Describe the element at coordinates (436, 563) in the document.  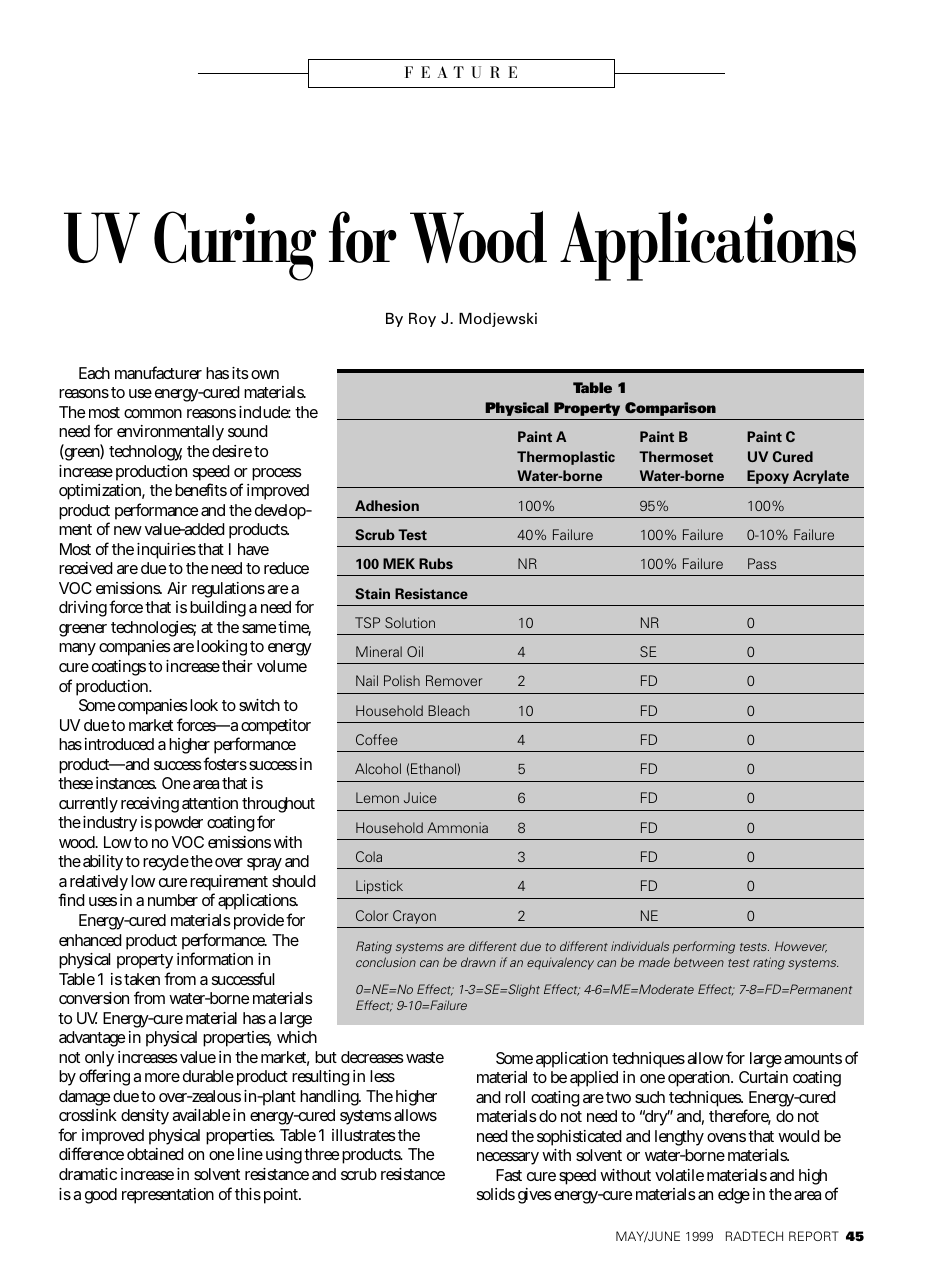
I see `Rubs` at that location.
